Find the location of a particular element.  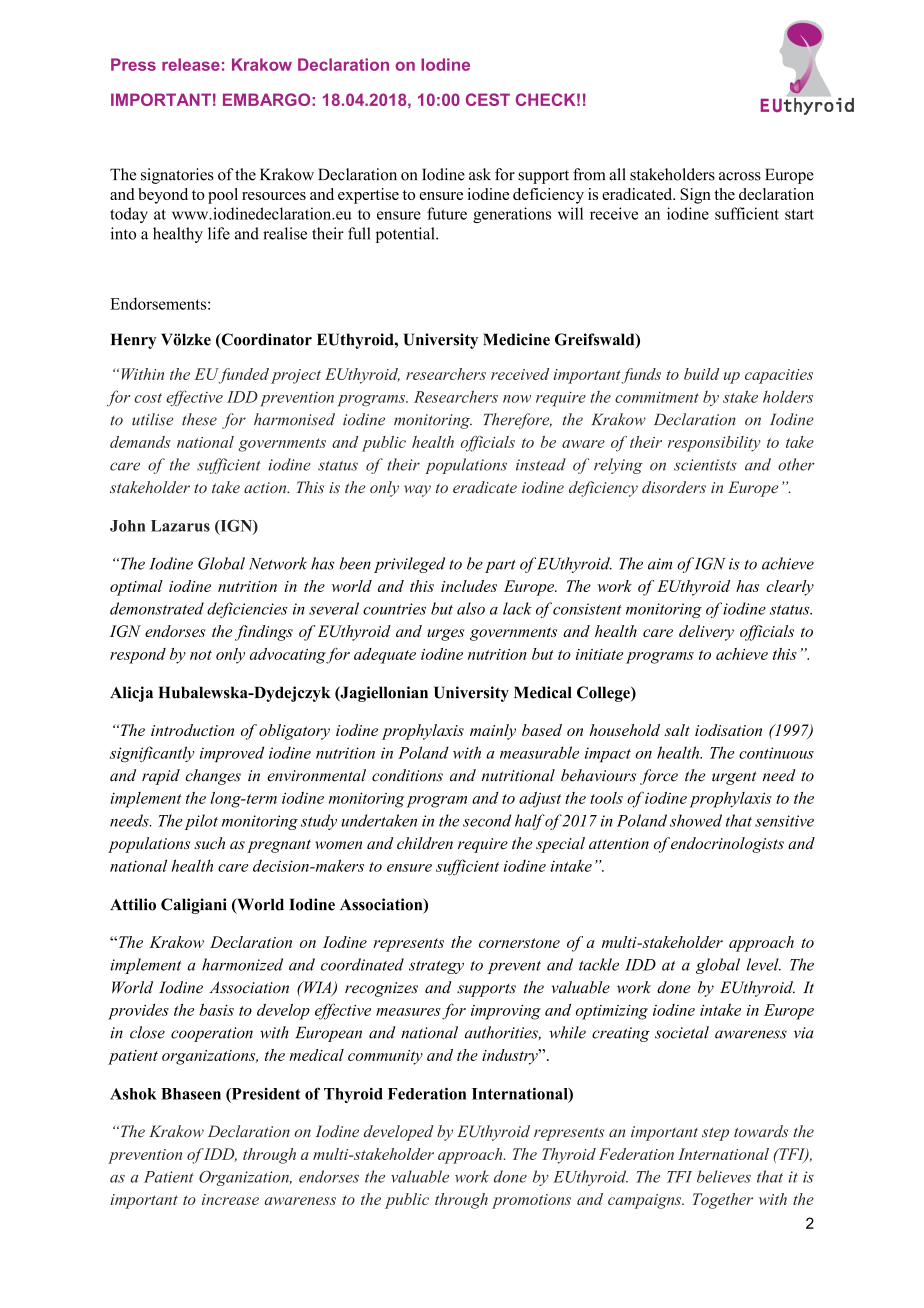

promotions is located at coordinates (531, 1201).
